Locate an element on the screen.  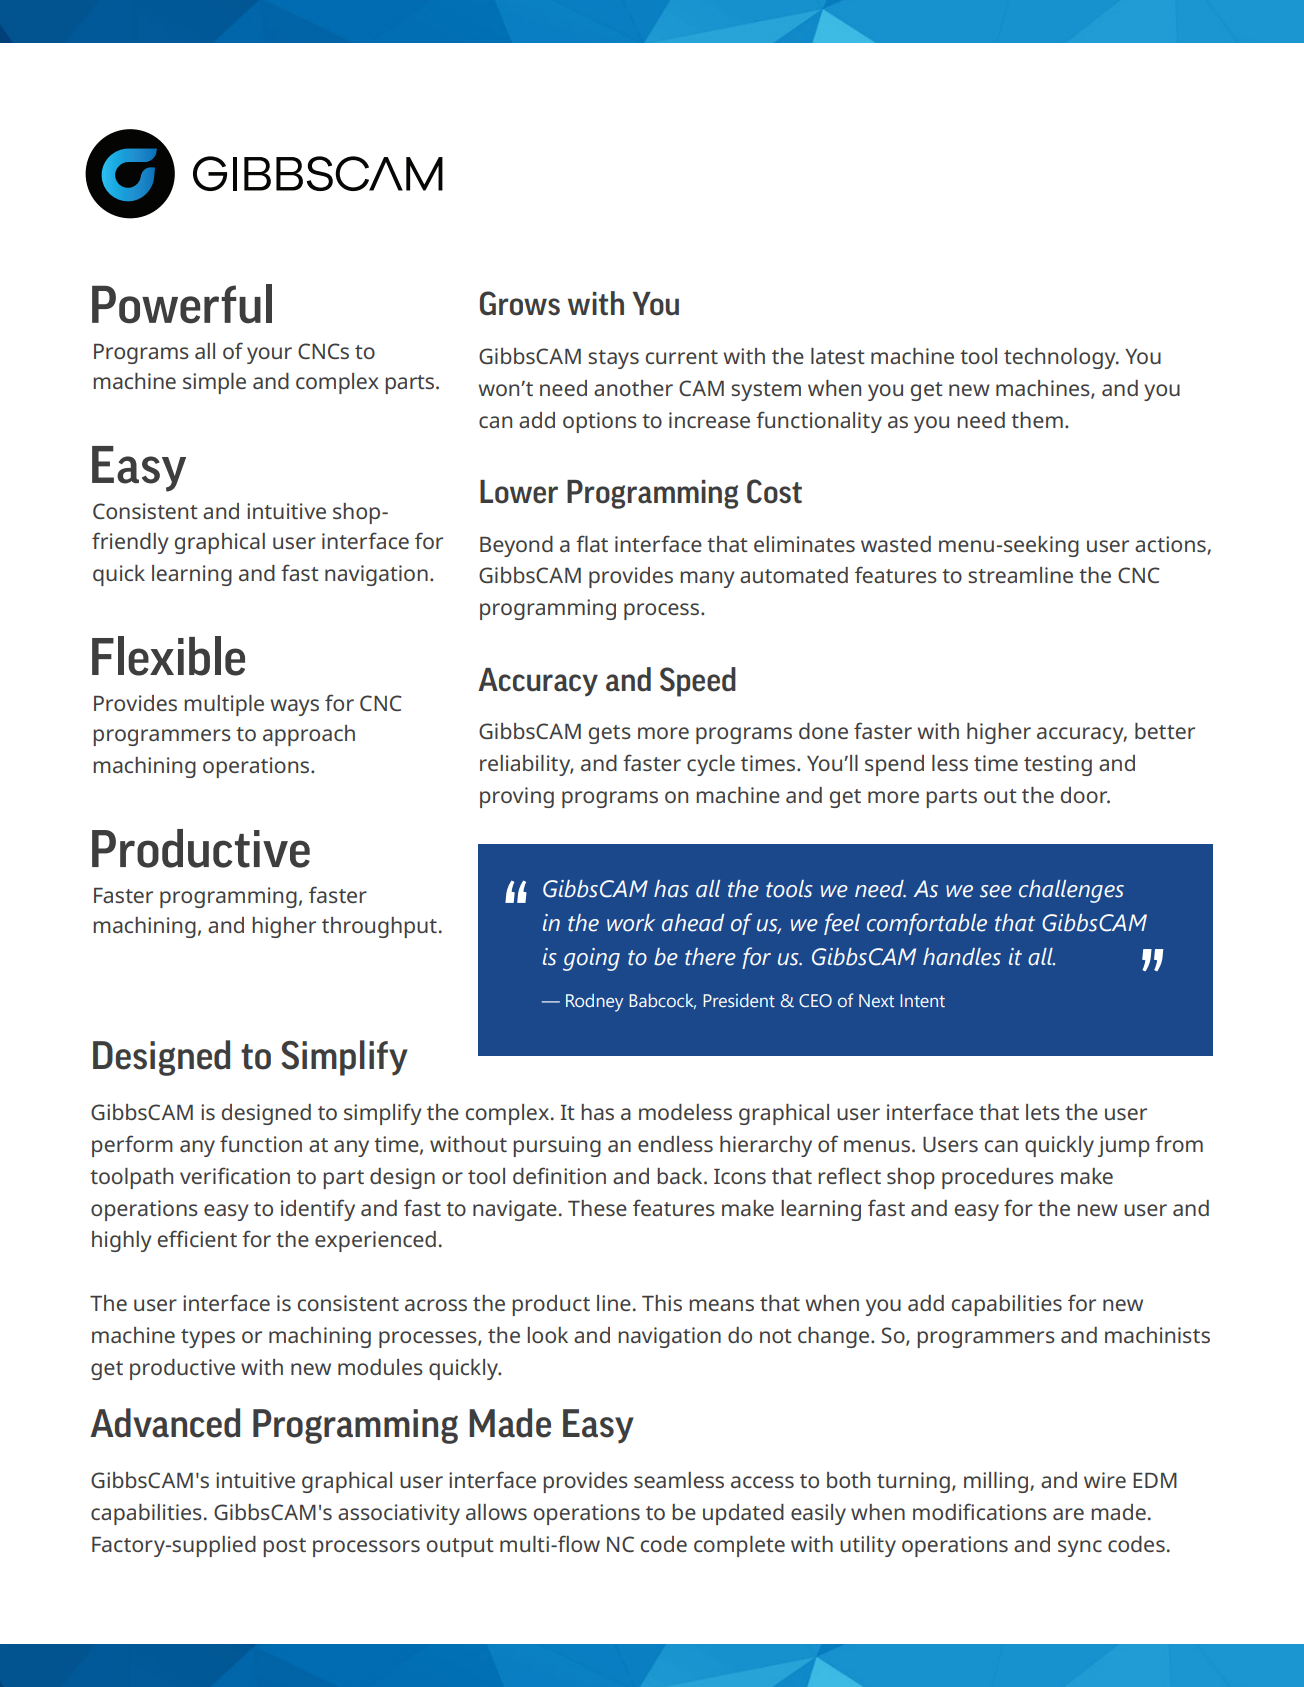
throughput is located at coordinates (379, 927).
